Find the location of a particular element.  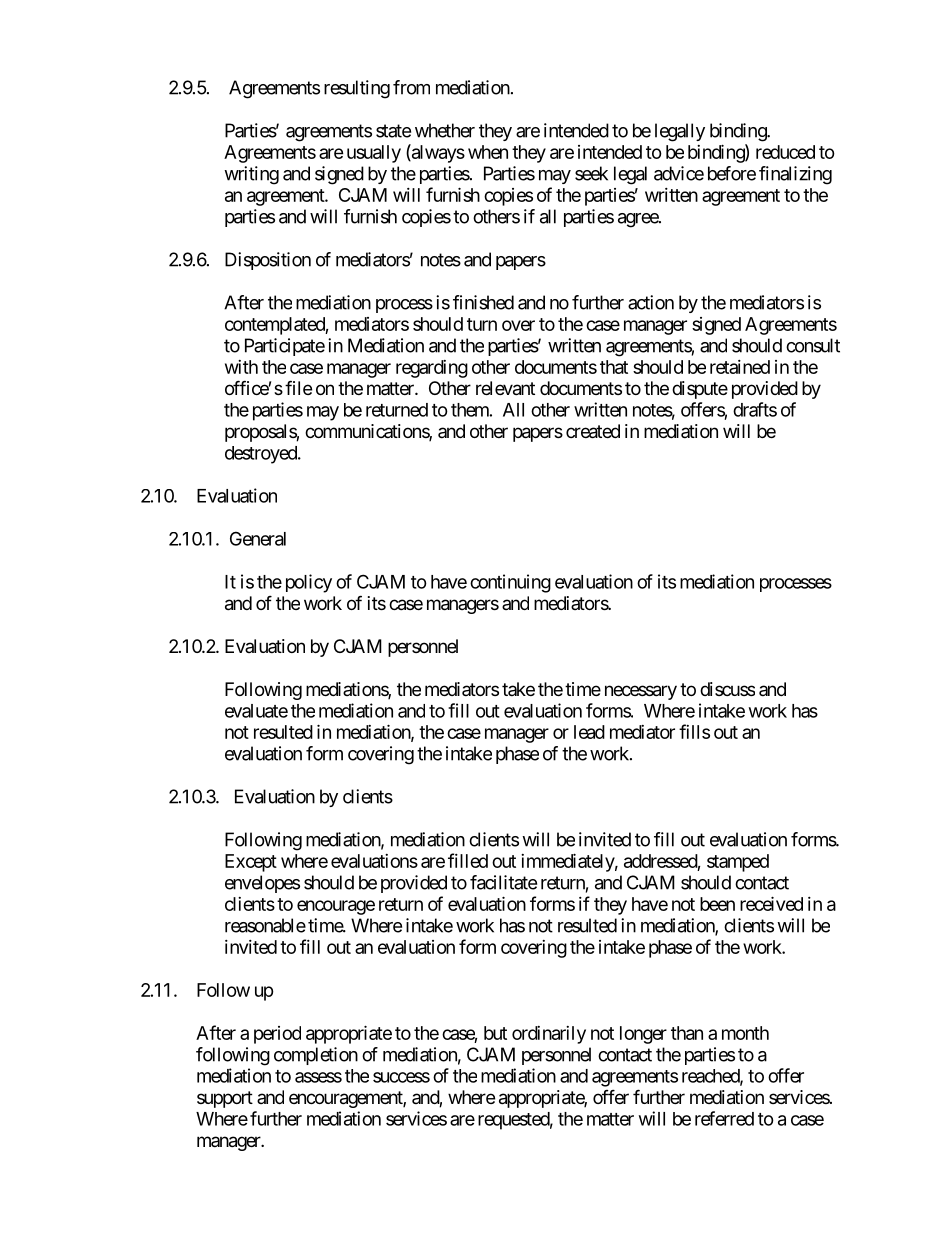

completion is located at coordinates (316, 1056).
